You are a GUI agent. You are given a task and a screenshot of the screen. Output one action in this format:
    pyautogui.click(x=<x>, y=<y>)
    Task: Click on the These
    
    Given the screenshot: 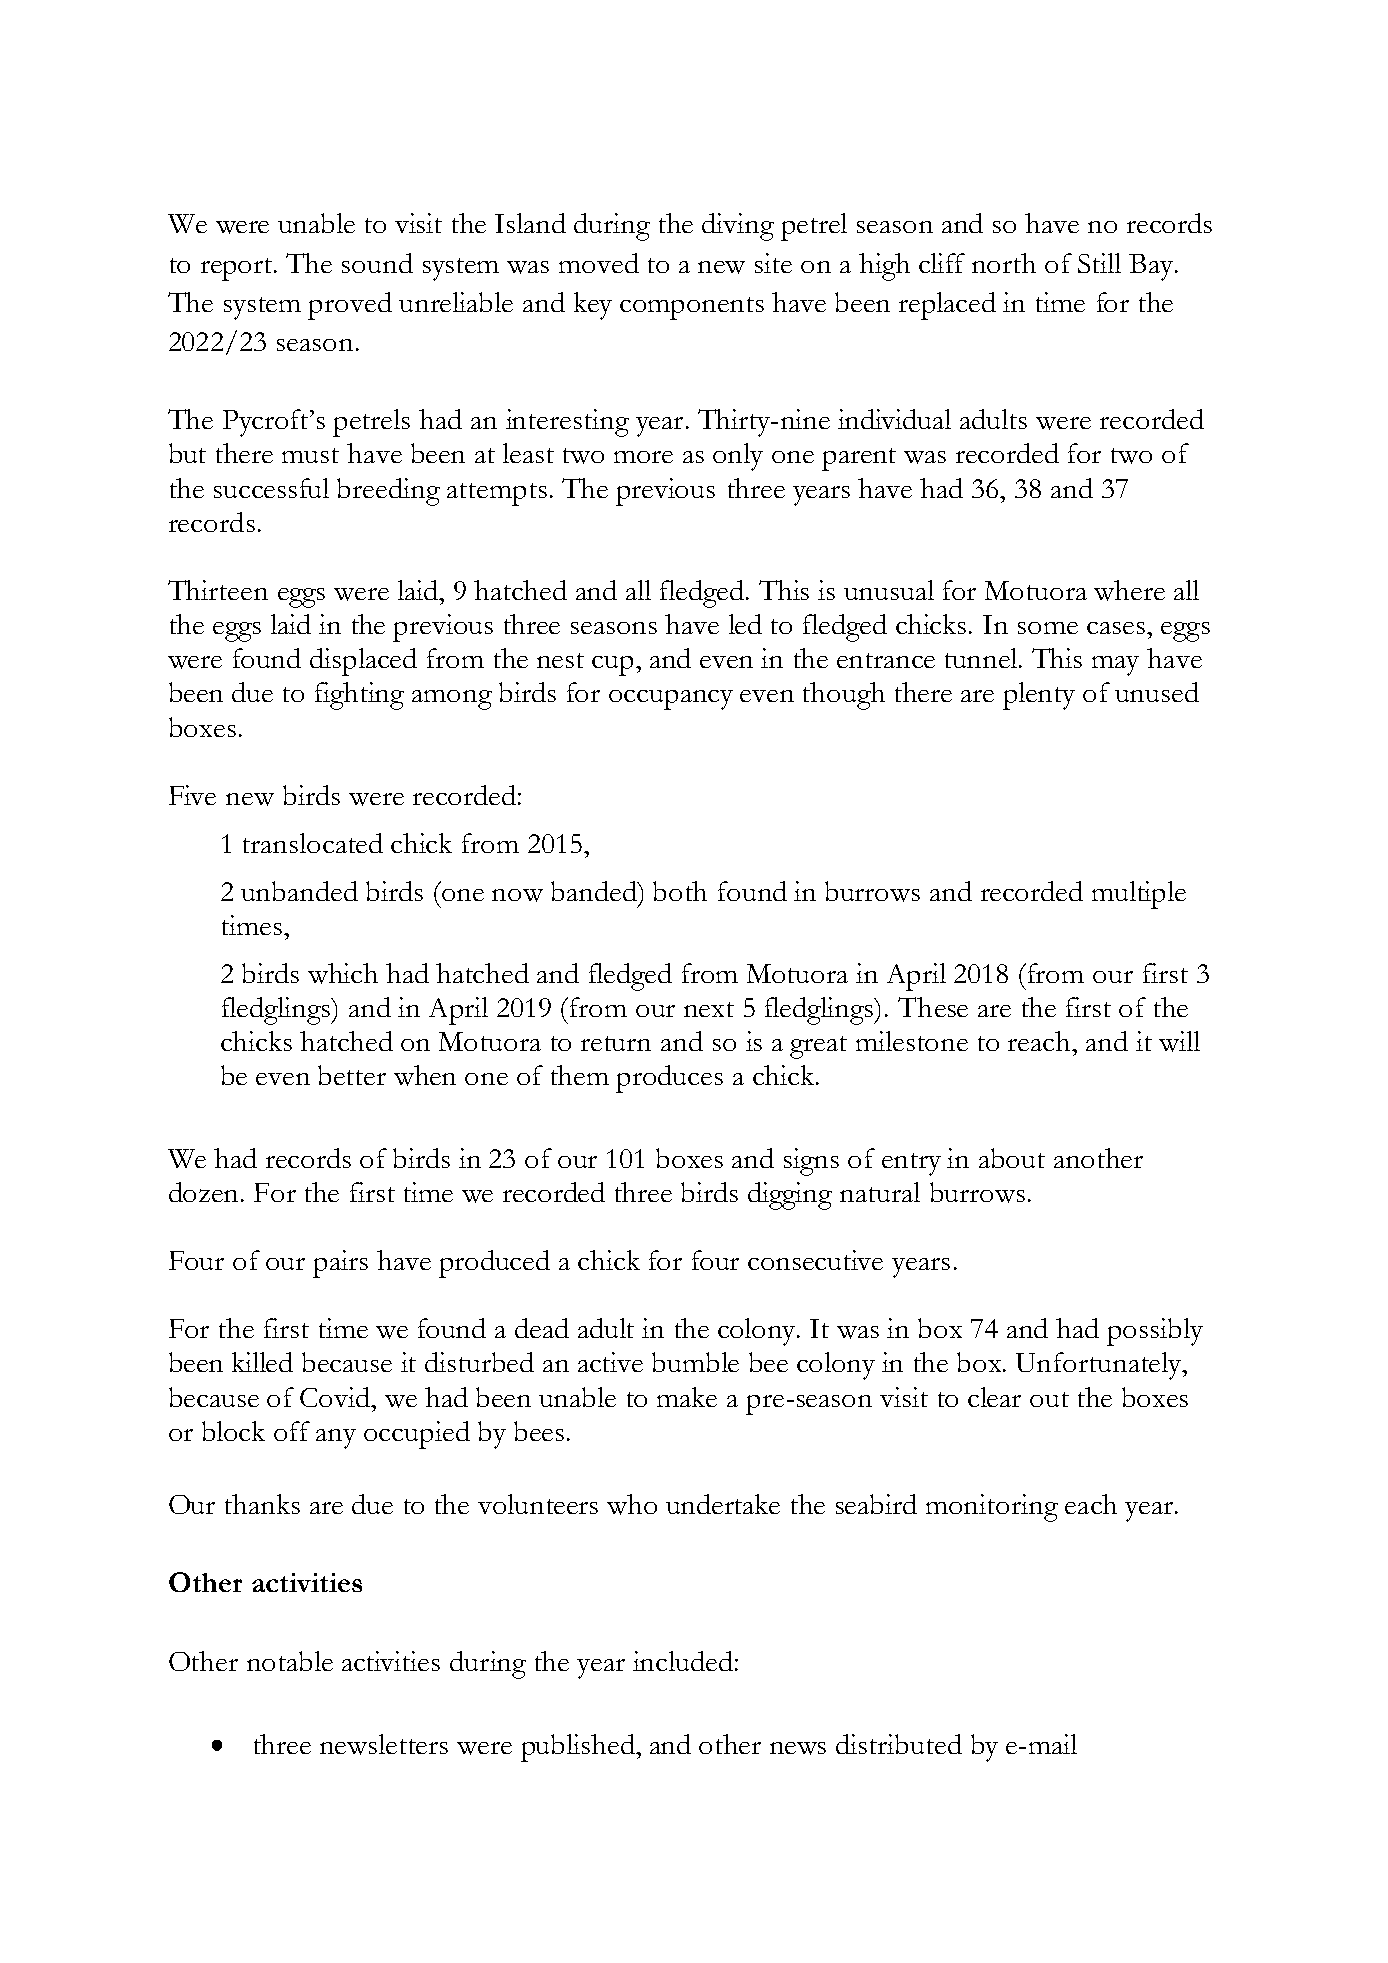 What is the action you would take?
    pyautogui.click(x=933, y=1007)
